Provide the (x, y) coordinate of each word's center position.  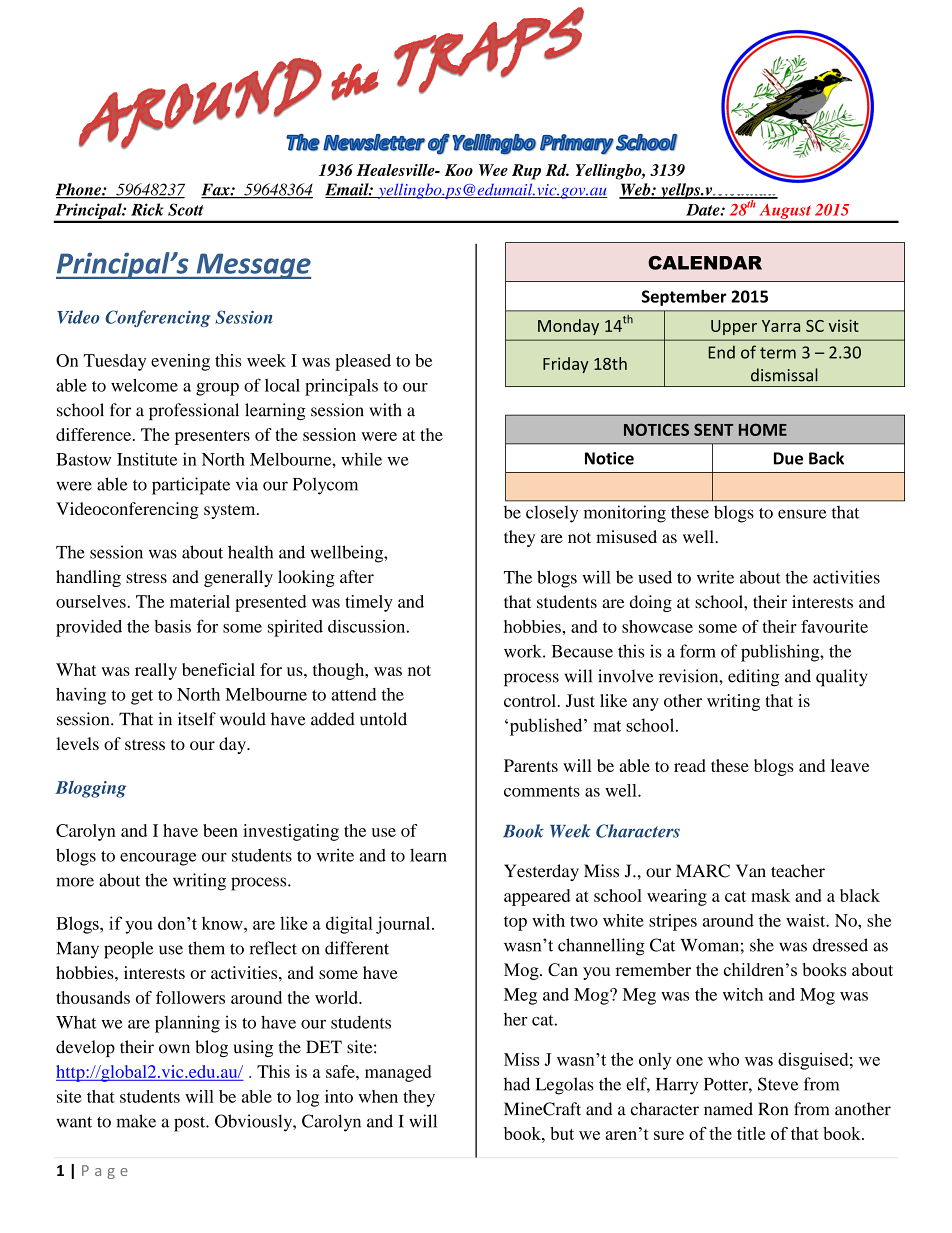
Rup (526, 172)
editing (754, 678)
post (191, 1124)
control (531, 700)
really (156, 671)
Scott (186, 209)
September (684, 297)
